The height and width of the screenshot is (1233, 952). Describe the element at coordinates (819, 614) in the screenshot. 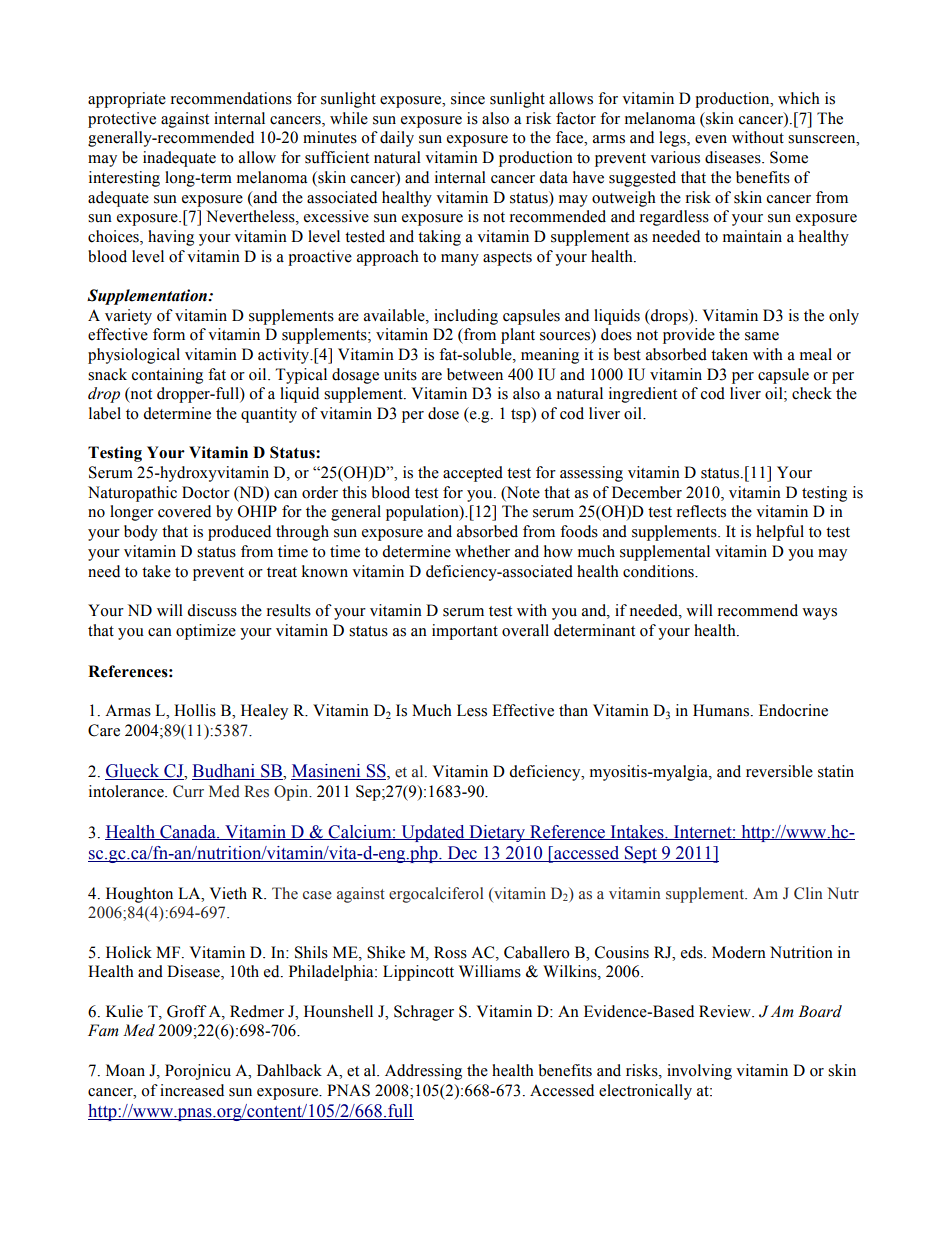

I see `ways` at that location.
